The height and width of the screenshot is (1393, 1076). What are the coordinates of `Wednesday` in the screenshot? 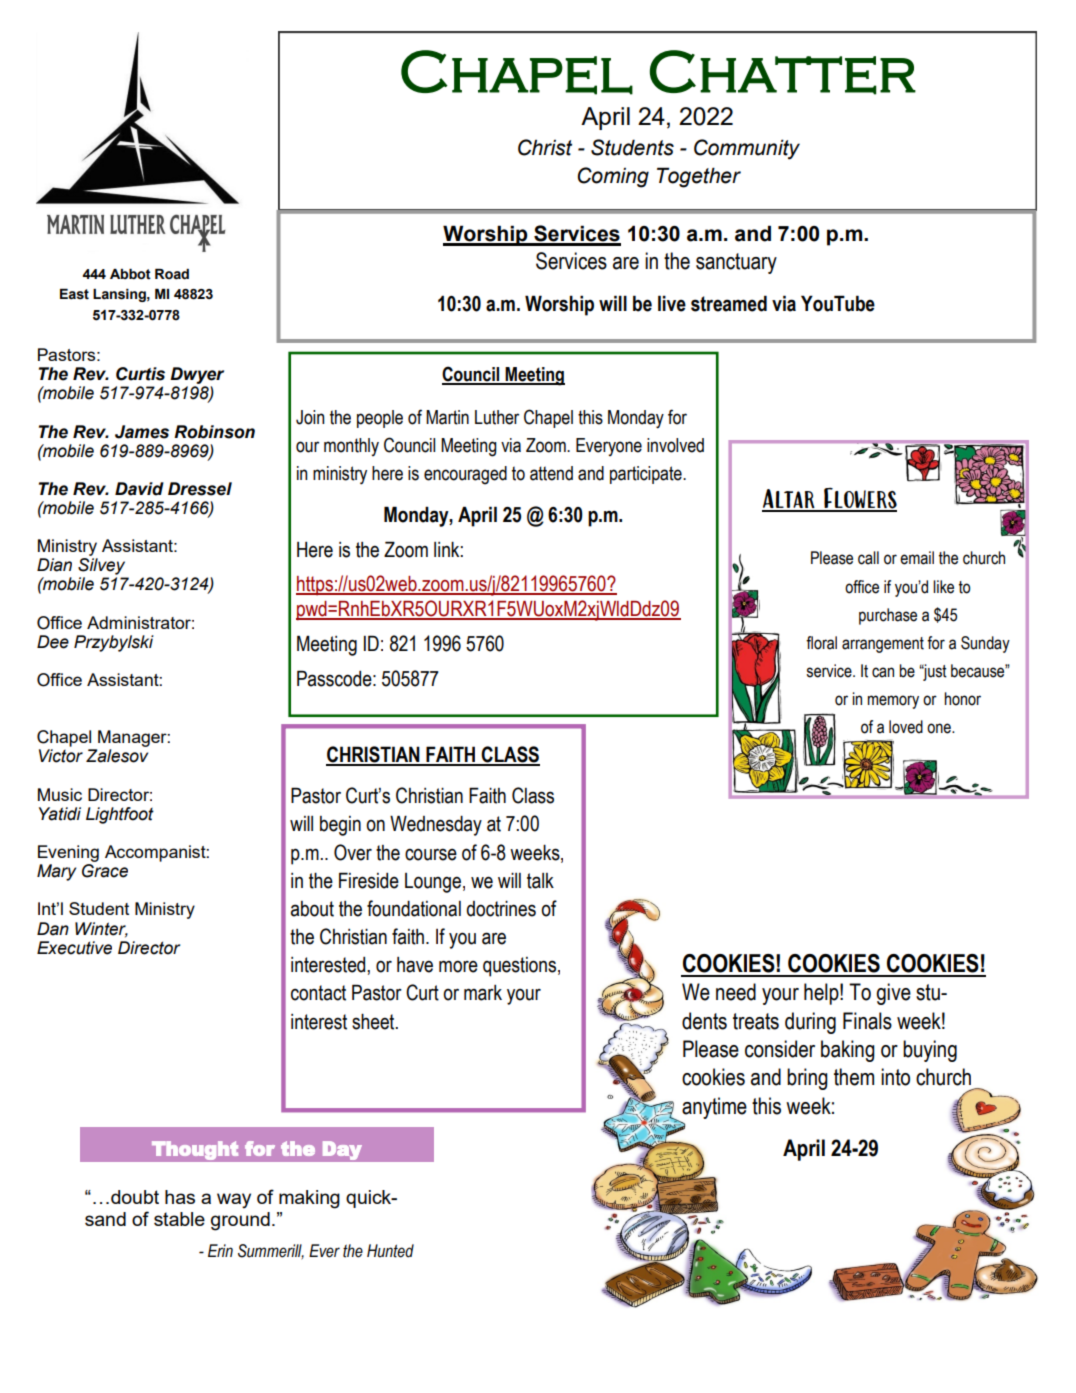 It's located at (436, 825).
